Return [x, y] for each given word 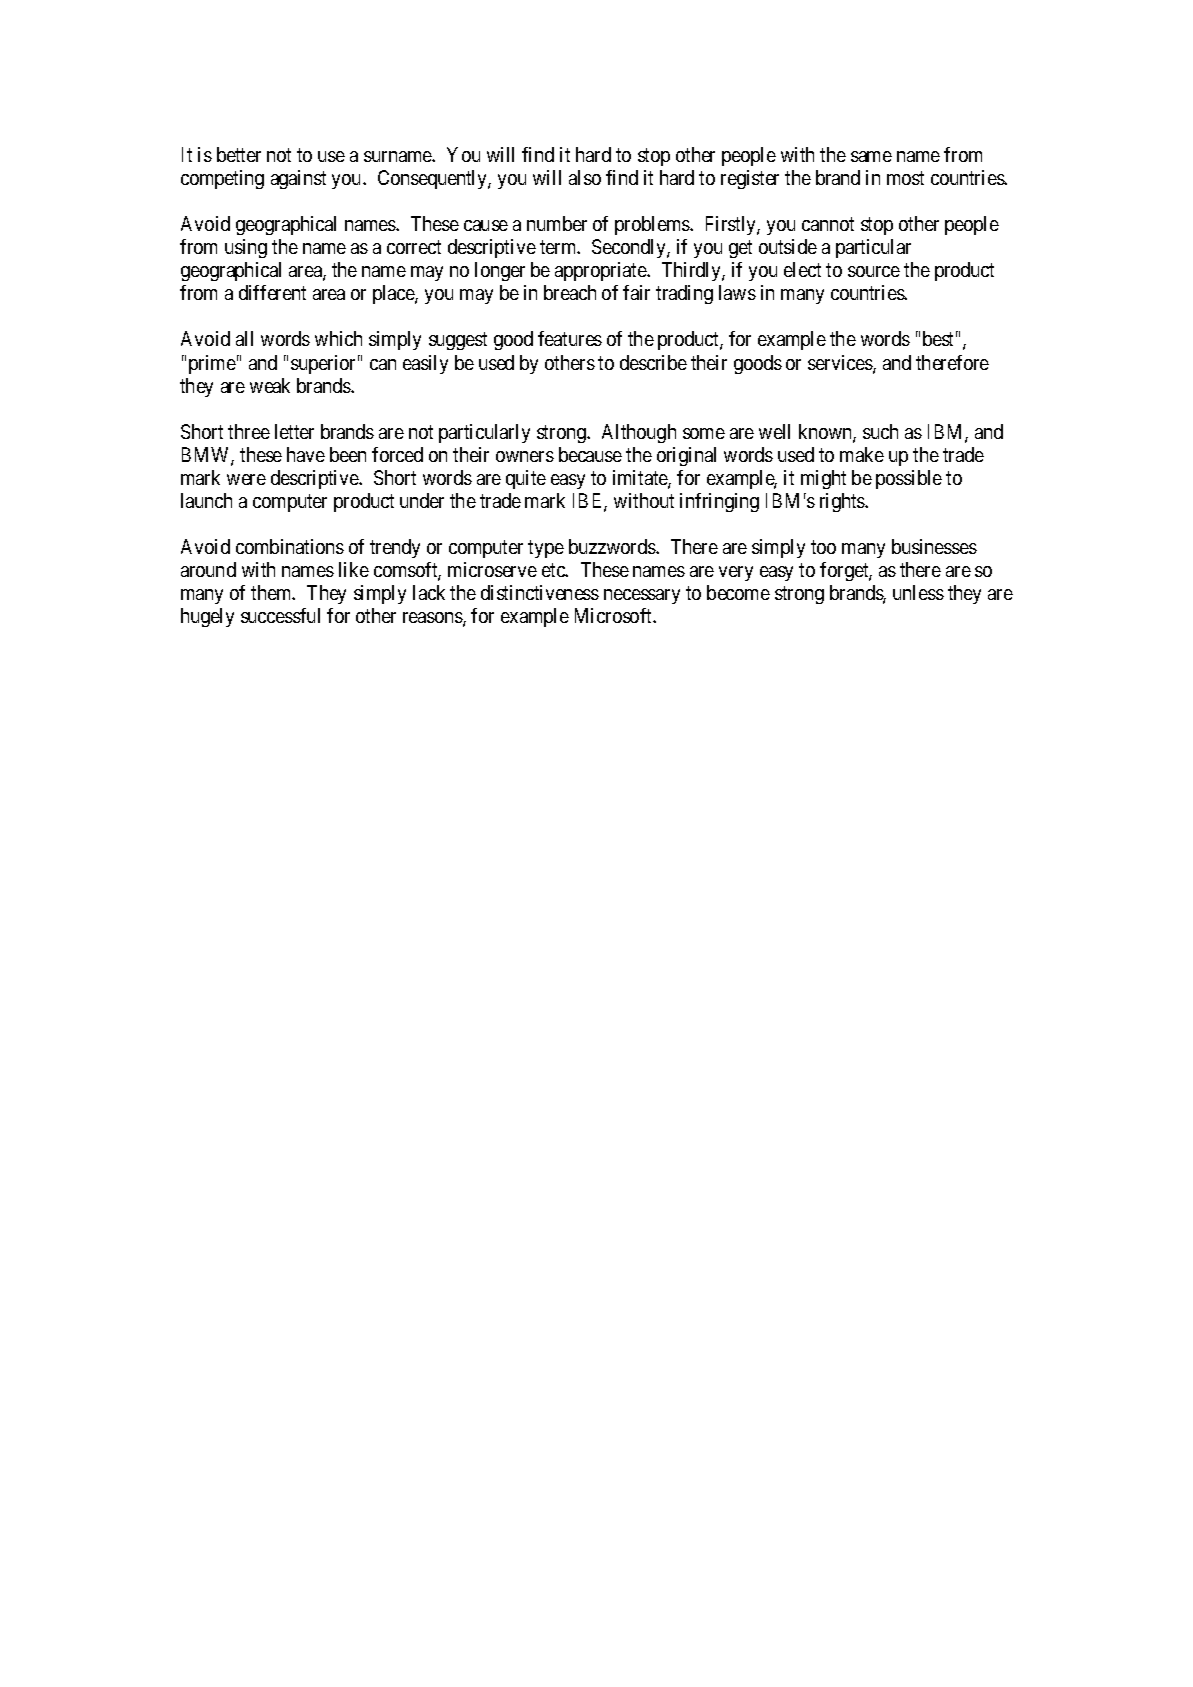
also [585, 177]
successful [280, 615]
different [272, 292]
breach [570, 292]
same [871, 156]
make [862, 454]
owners [525, 456]
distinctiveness [540, 592]
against [298, 179]
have [306, 454]
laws [737, 292]
